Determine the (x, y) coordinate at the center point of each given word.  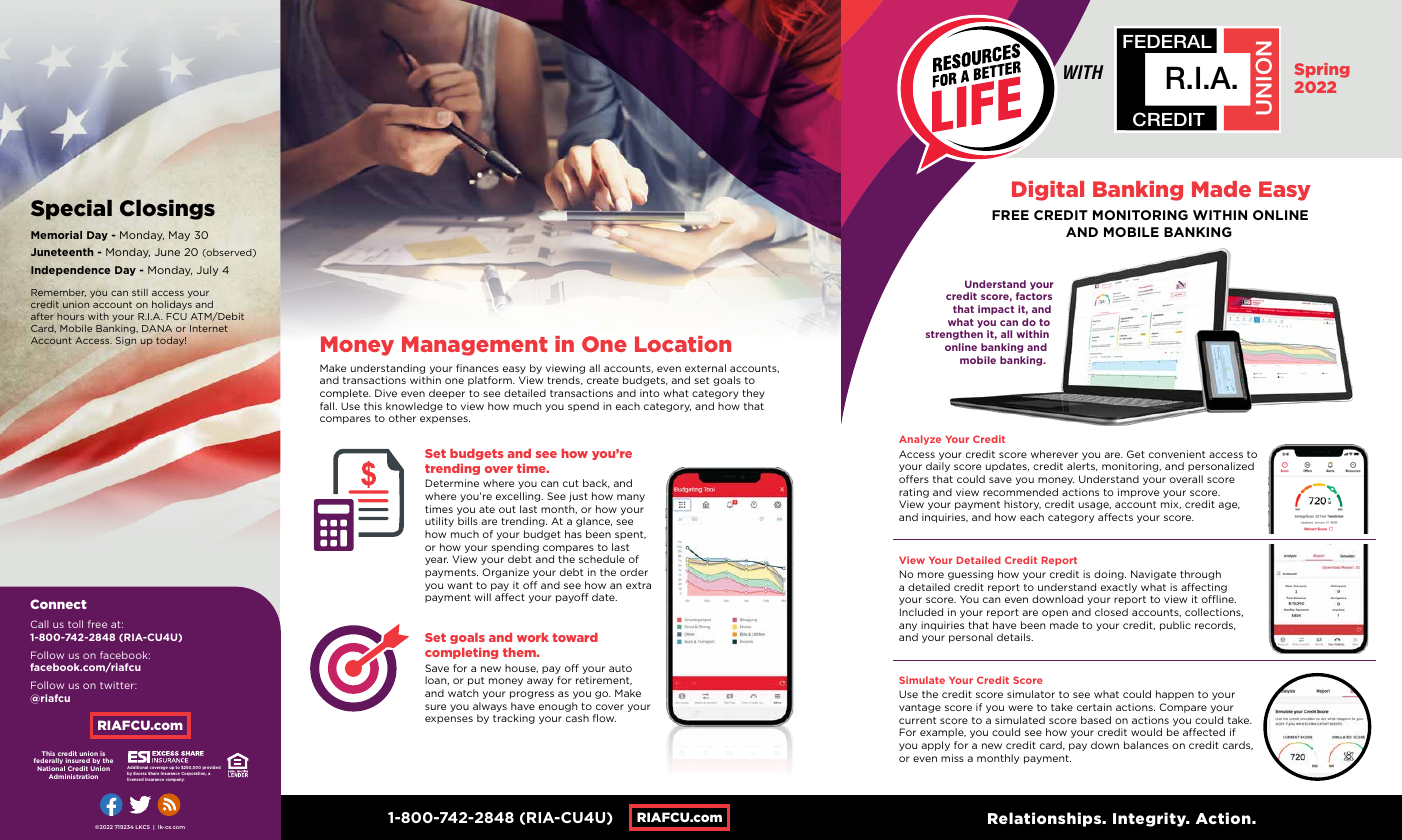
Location (683, 344)
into (650, 393)
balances (1146, 745)
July (207, 271)
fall (328, 406)
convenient (1177, 454)
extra (638, 585)
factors (1034, 296)
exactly (1119, 588)
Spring (1322, 70)
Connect (58, 604)
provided (212, 769)
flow (604, 718)
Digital (1048, 191)
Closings (167, 210)
